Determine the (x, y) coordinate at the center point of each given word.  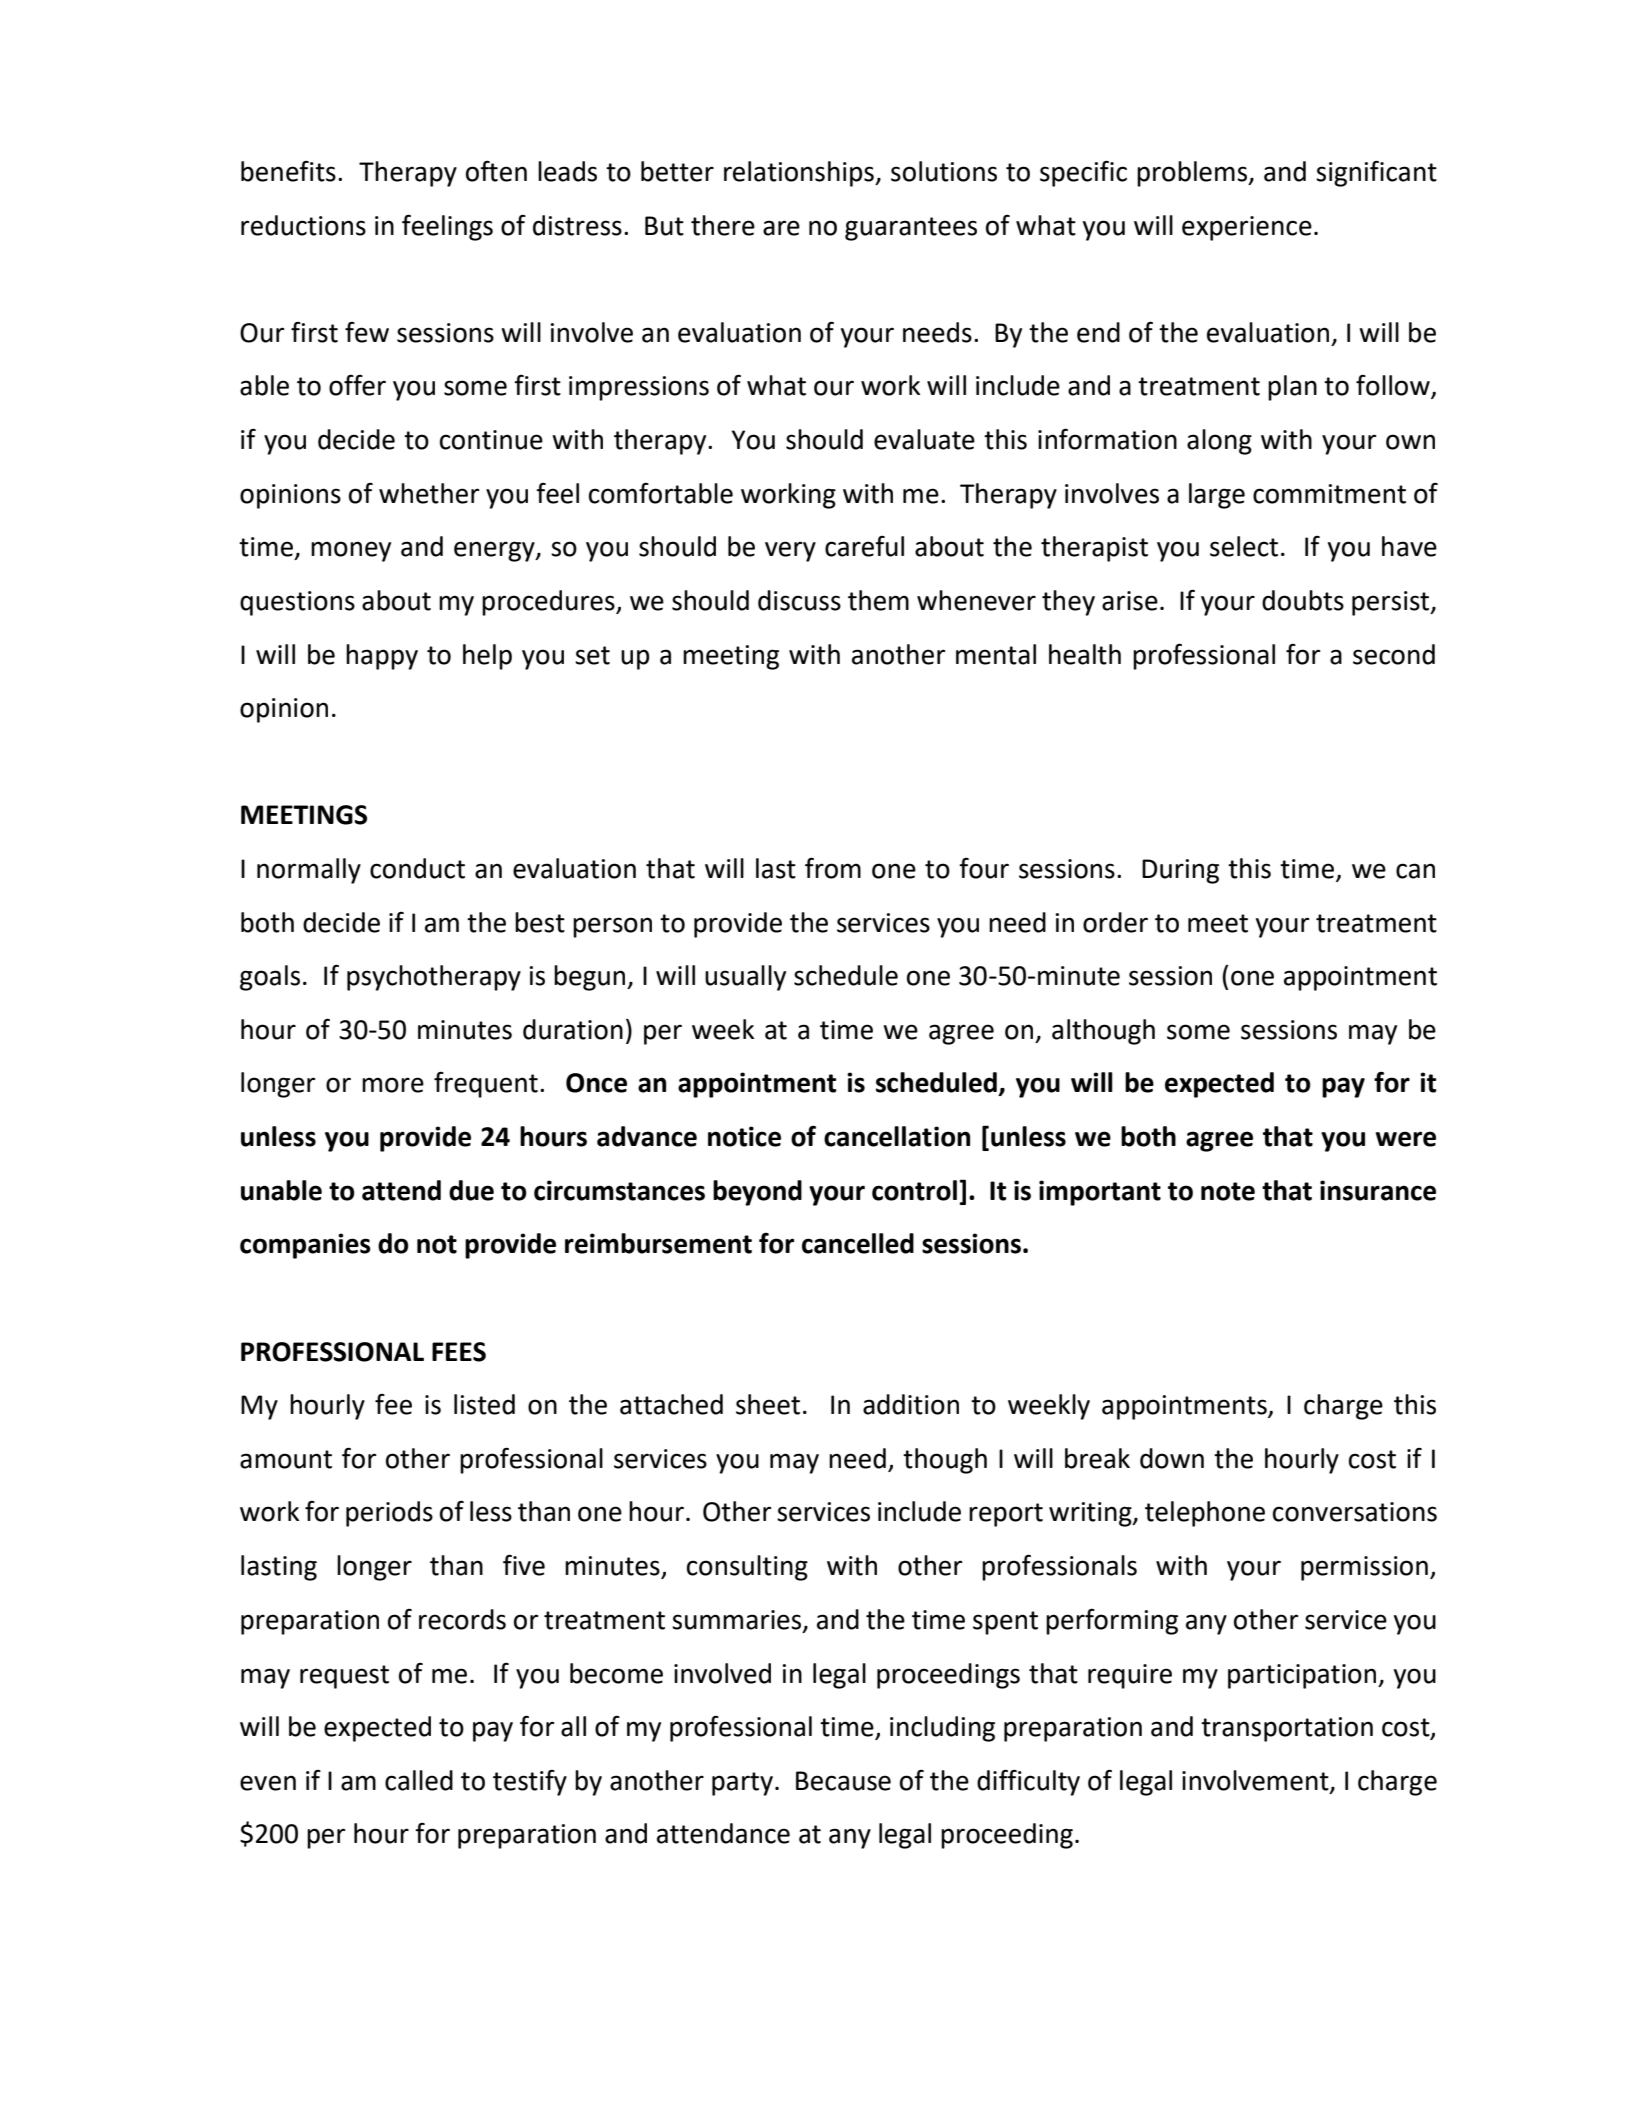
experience (1247, 228)
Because (843, 1781)
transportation (1287, 1729)
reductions (303, 225)
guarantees (911, 229)
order (1115, 922)
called (419, 1780)
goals (270, 978)
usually (745, 978)
